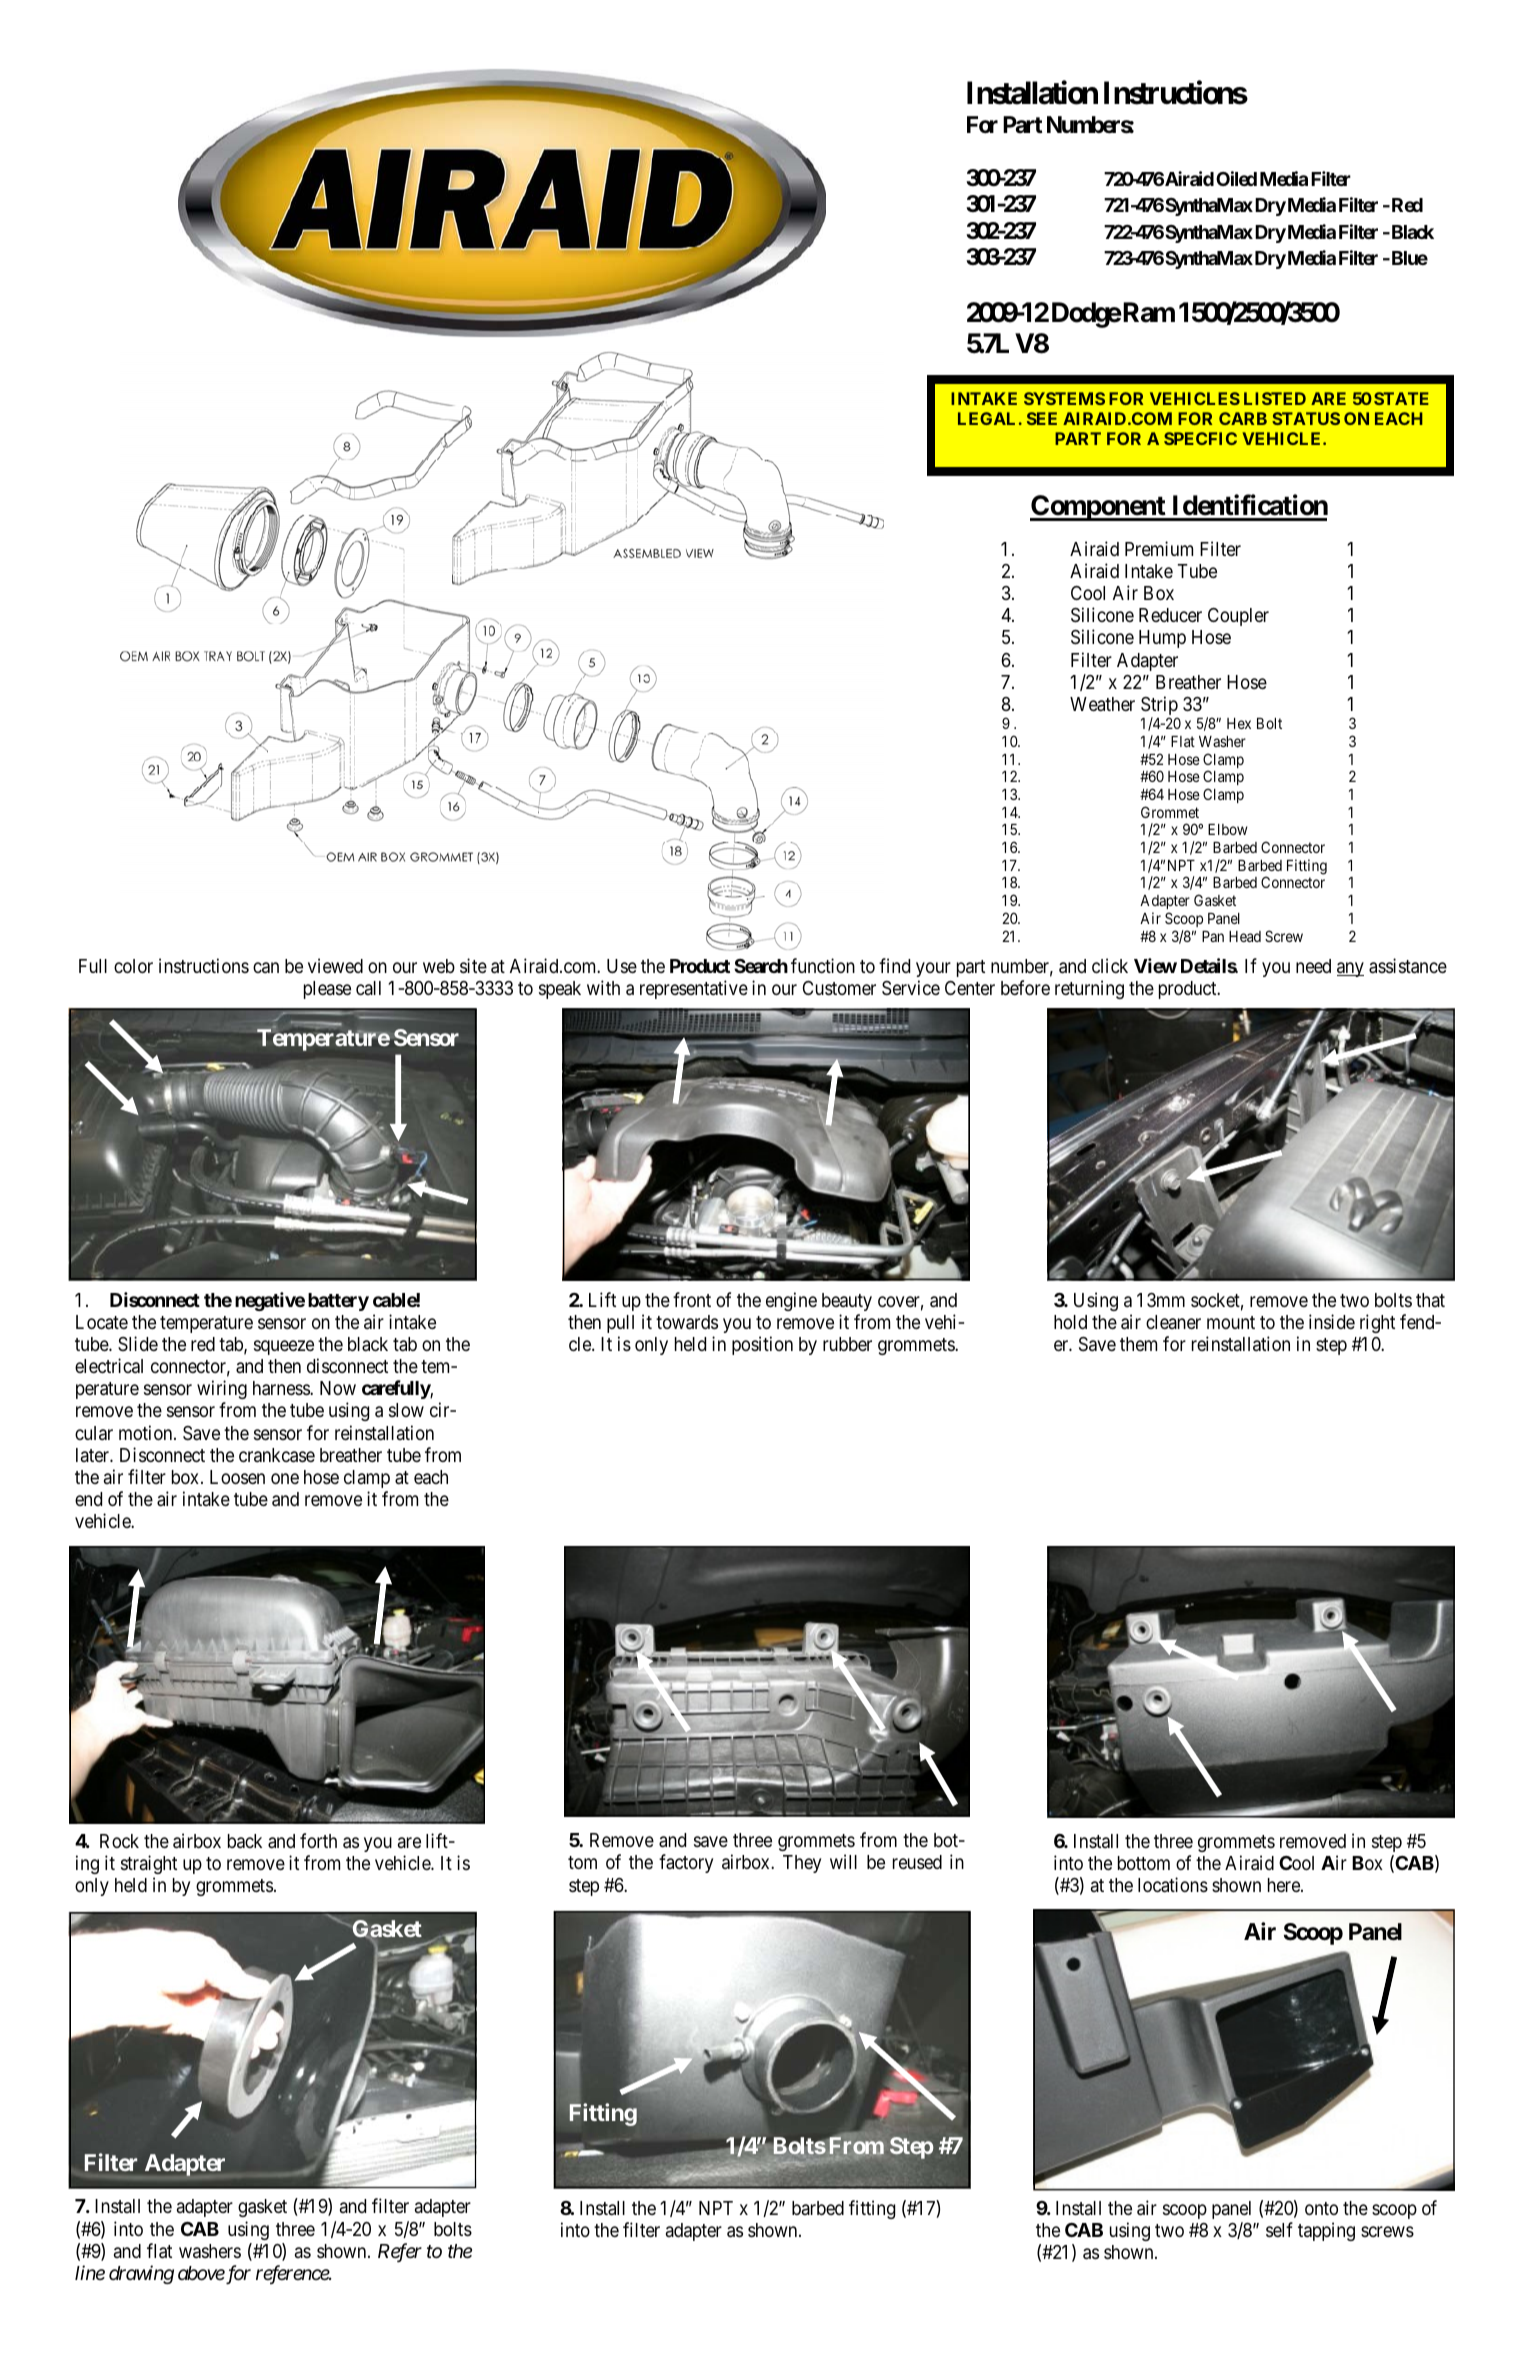 The image size is (1524, 2355). I want to click on position, so click(762, 1345).
